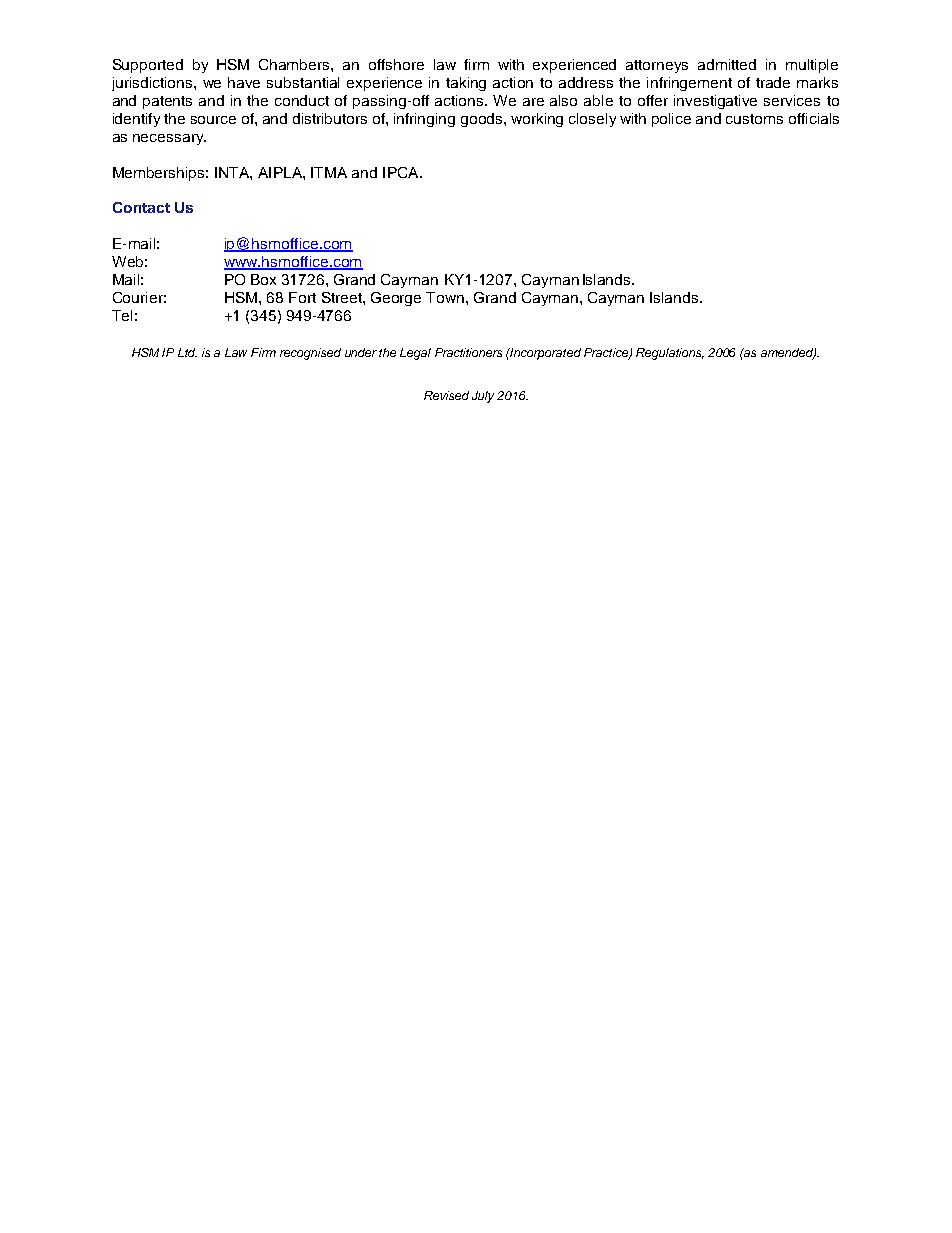 This screenshot has height=1233, width=952. What do you see at coordinates (263, 279) in the screenshot?
I see `Box` at bounding box center [263, 279].
